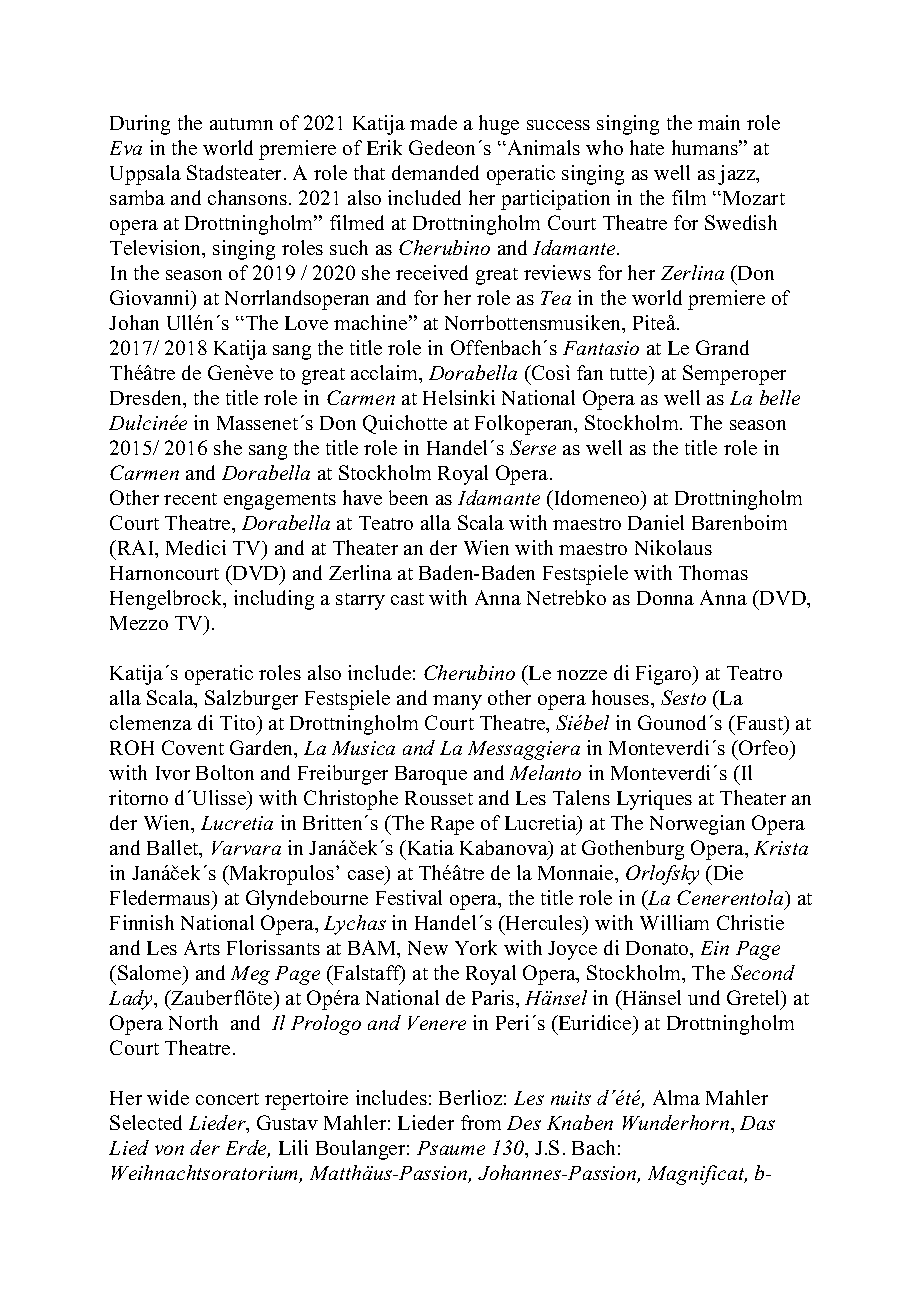 This image has width=924, height=1308. Describe the element at coordinates (139, 623) in the image. I see `Mezzo` at that location.
